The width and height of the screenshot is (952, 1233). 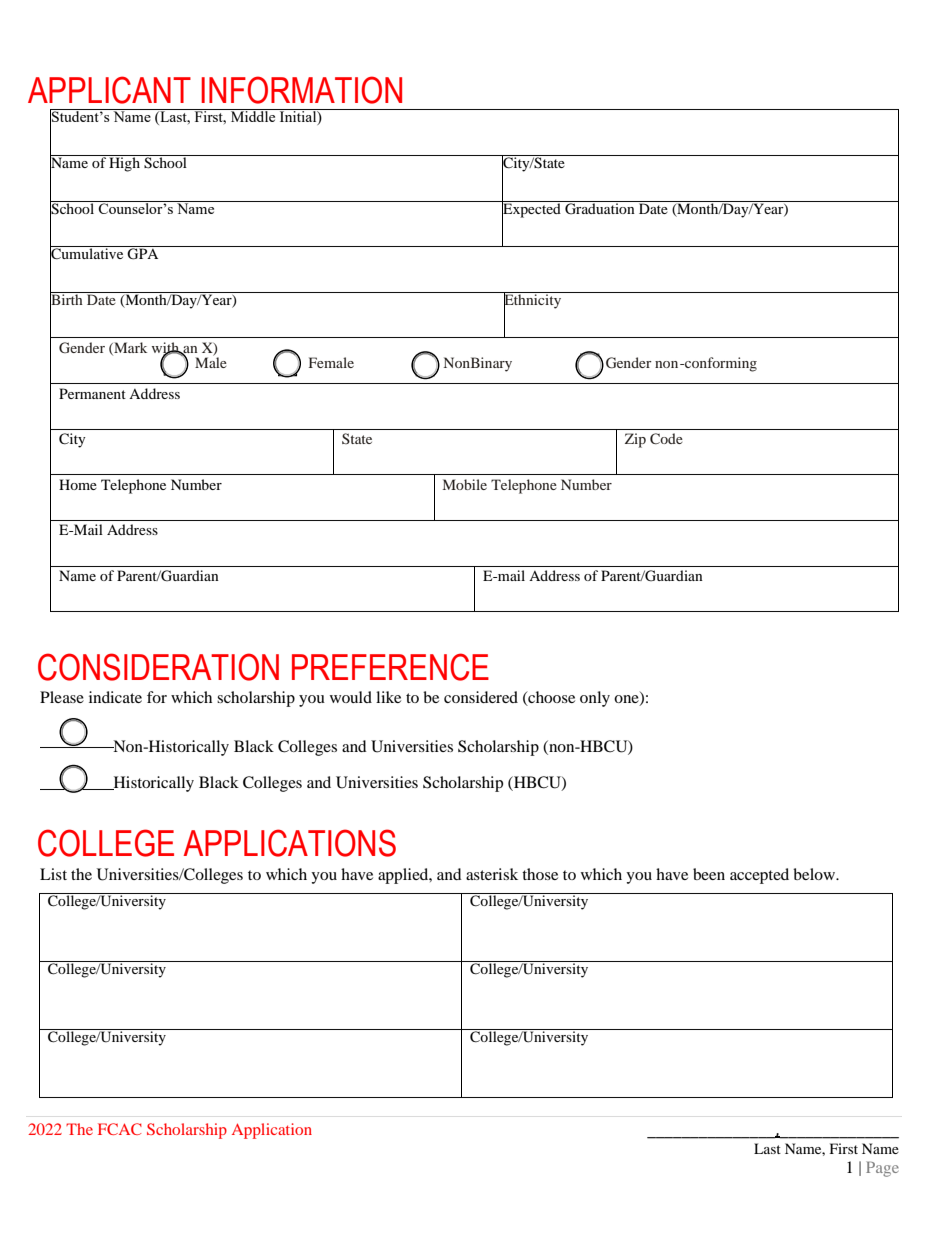 I want to click on APPLICANT, so click(x=109, y=90).
